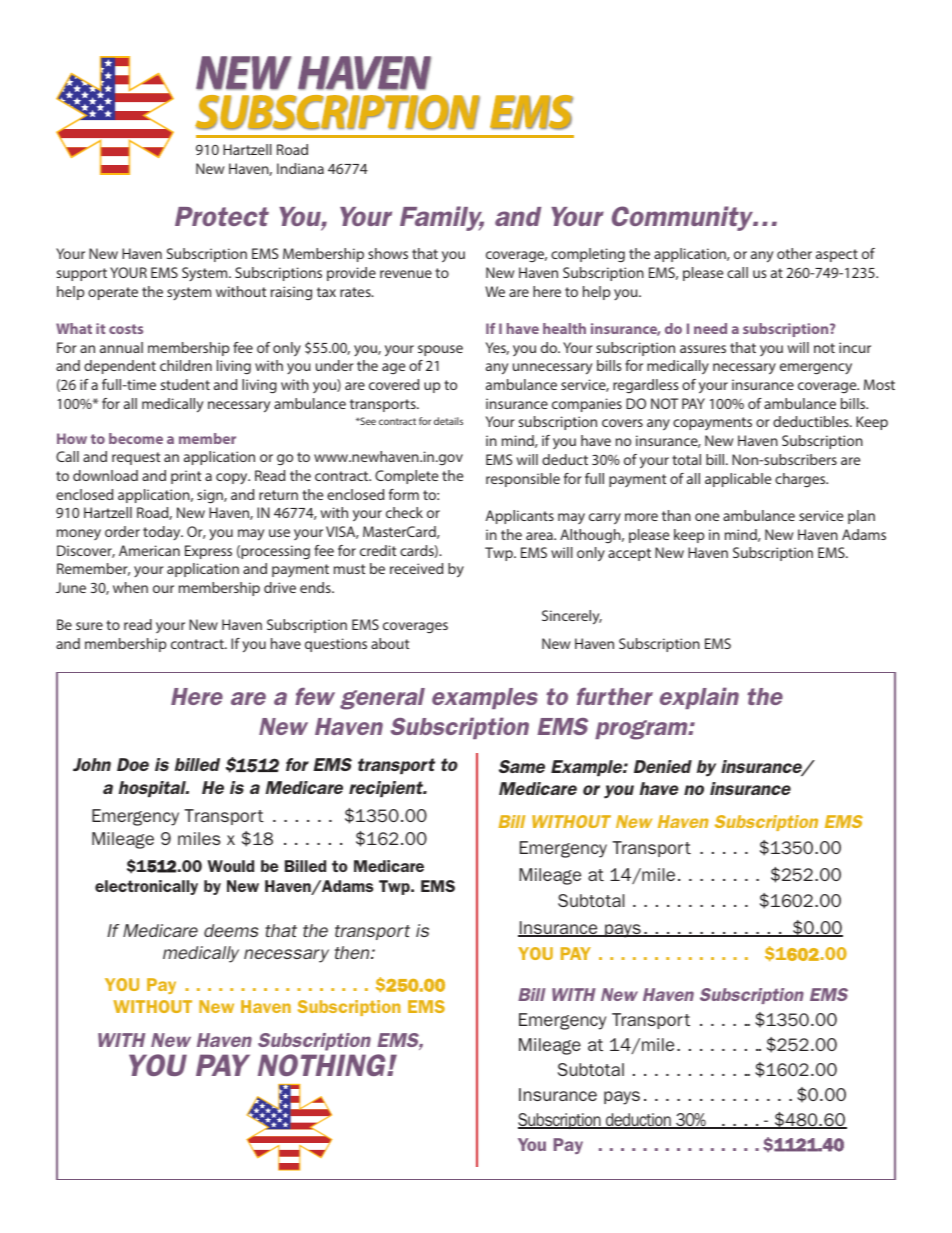 This image has width=952, height=1233. I want to click on Denied, so click(663, 766).
